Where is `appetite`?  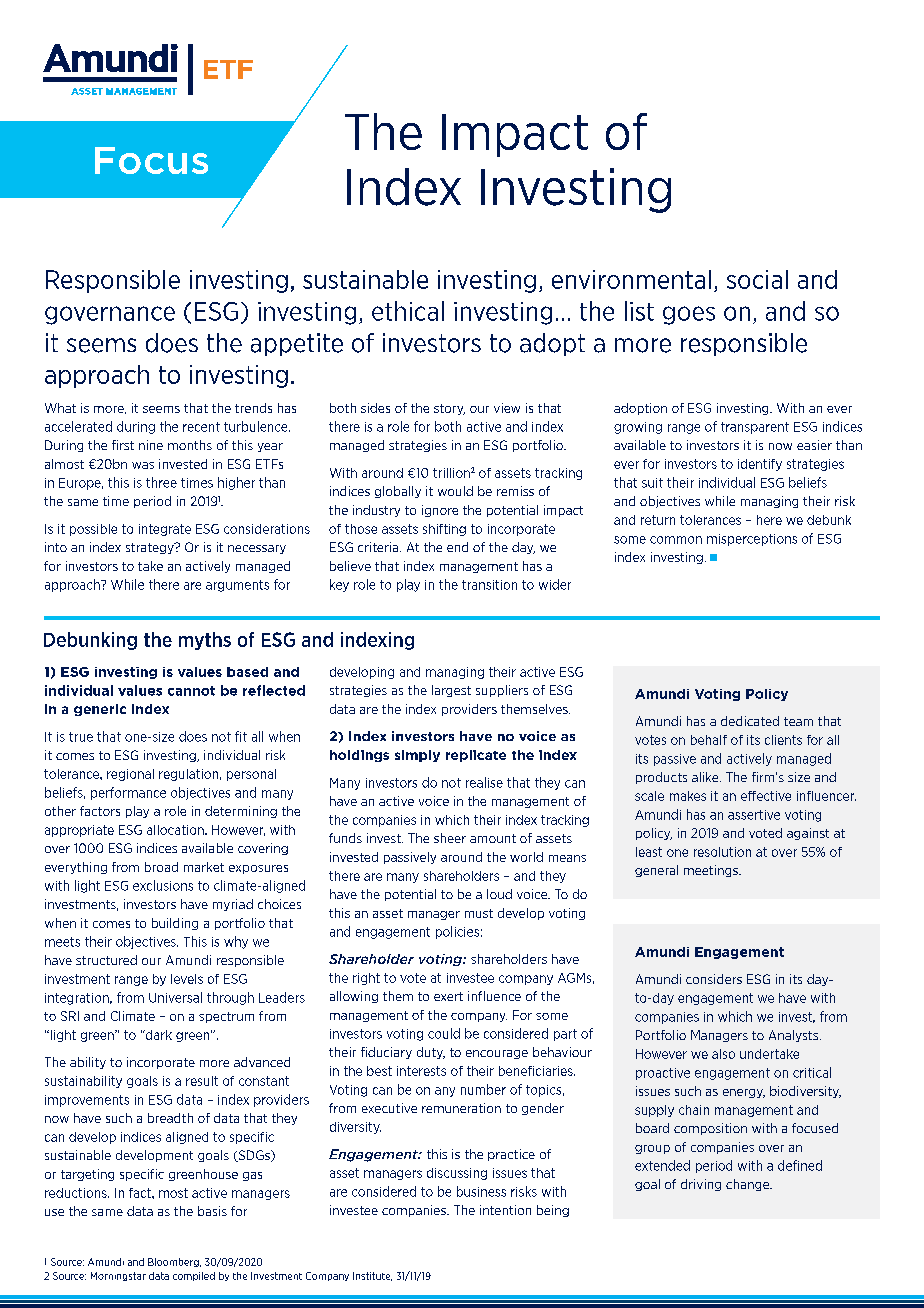
appetite is located at coordinates (297, 344).
